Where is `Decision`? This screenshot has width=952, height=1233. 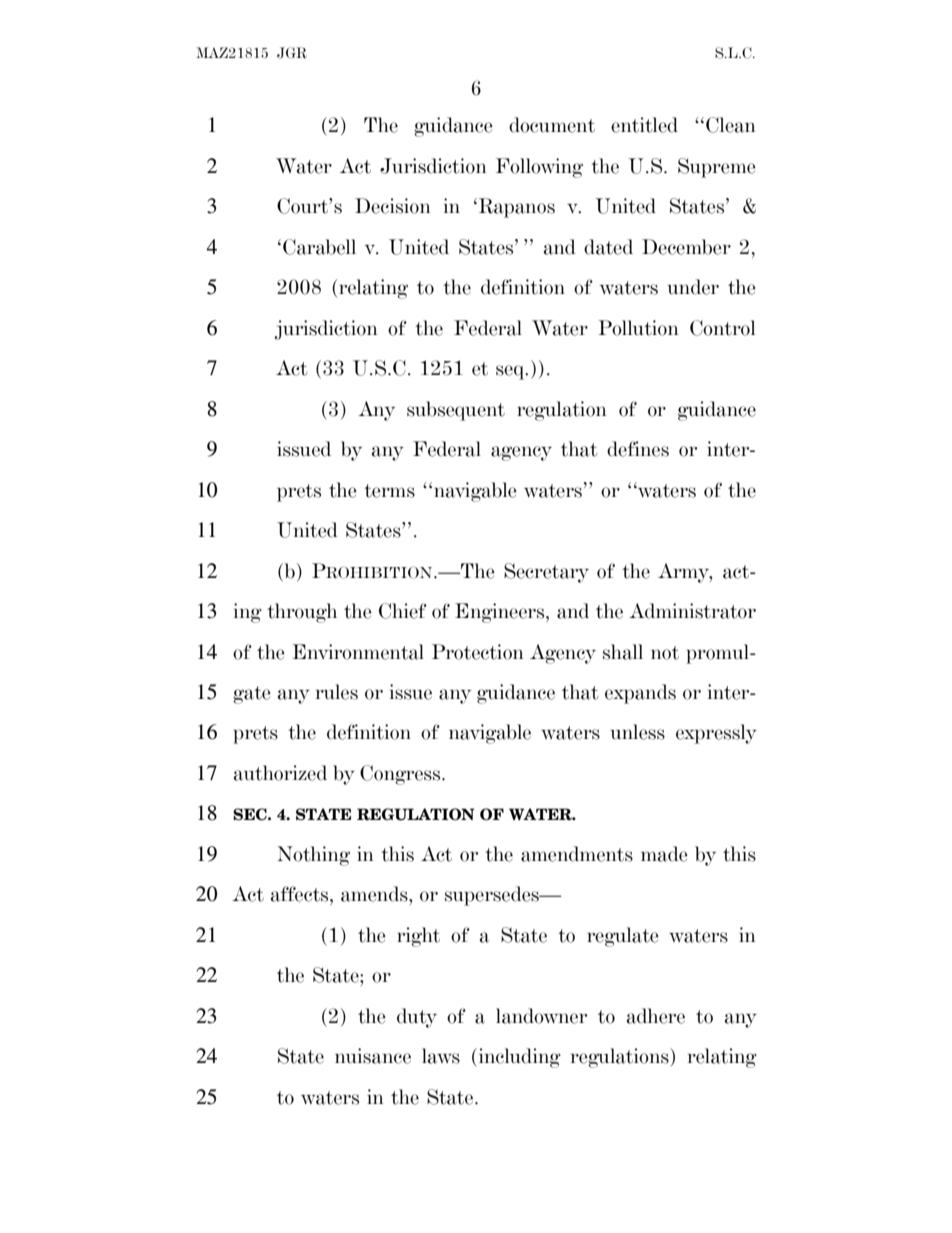 Decision is located at coordinates (393, 206).
